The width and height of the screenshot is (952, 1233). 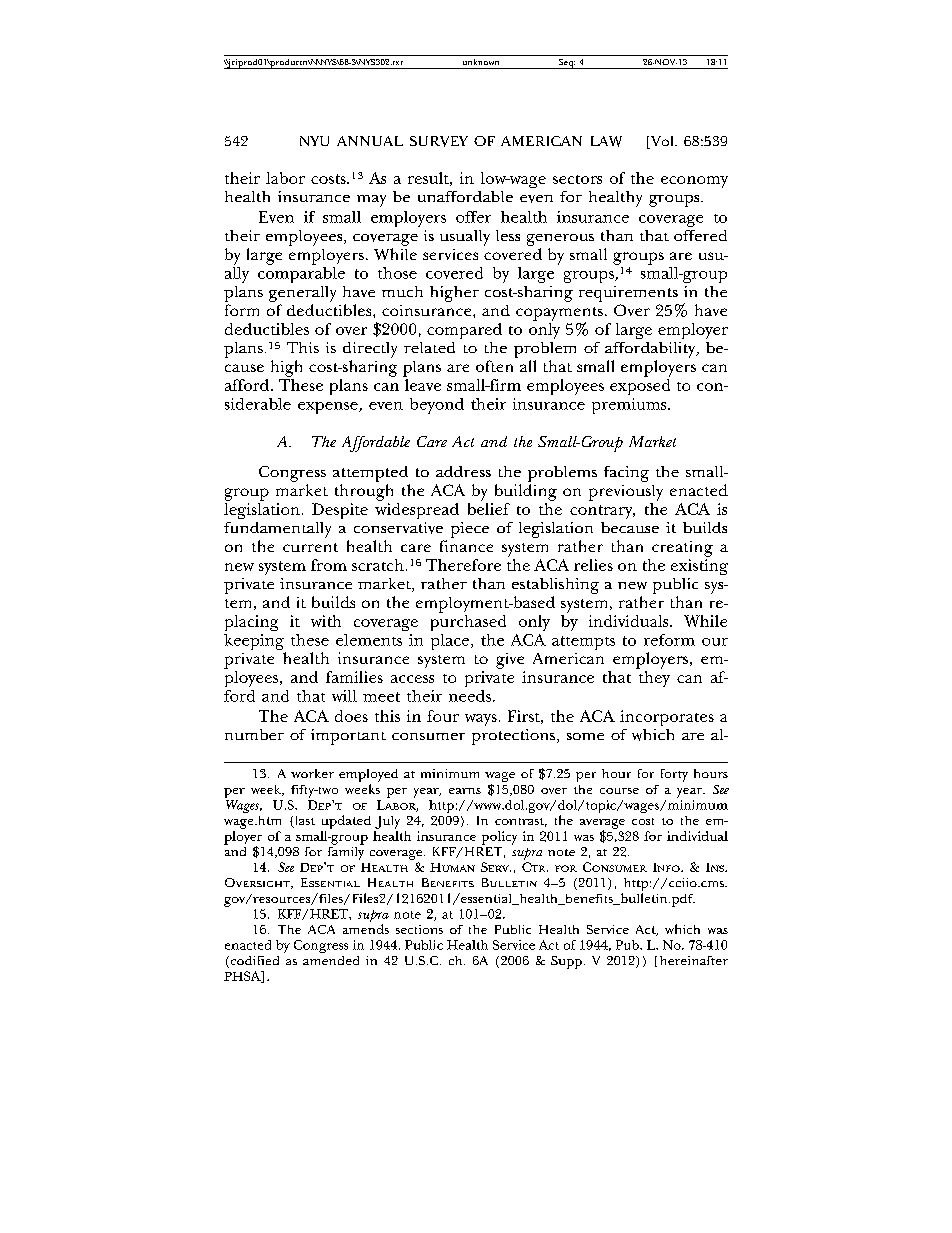 I want to click on they, so click(x=654, y=679).
